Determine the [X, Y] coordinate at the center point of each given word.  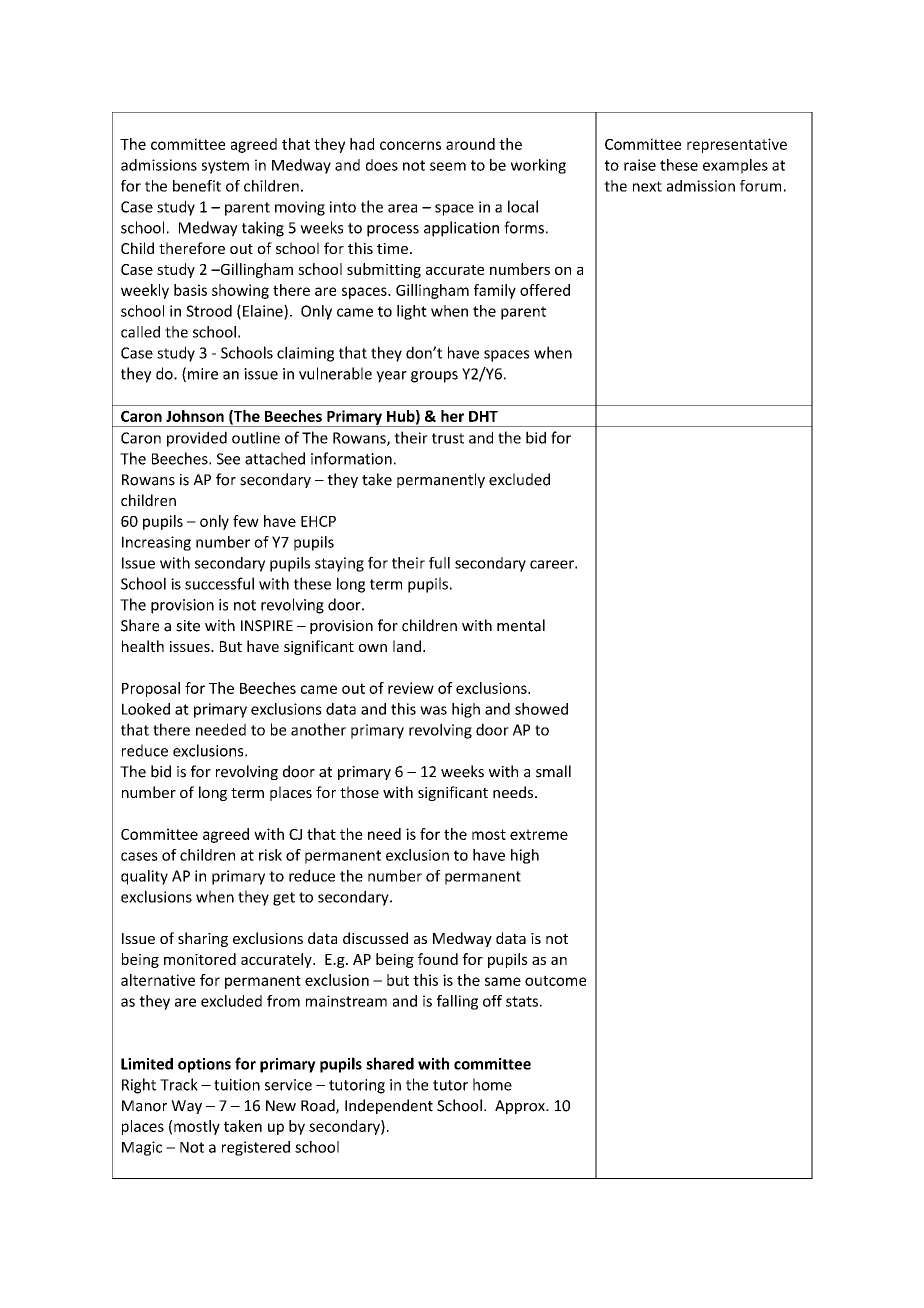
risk [270, 855]
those [359, 792]
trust [448, 438]
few [246, 521]
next [647, 186]
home [492, 1084]
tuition [237, 1085]
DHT [483, 416]
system [225, 167]
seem [448, 166]
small [553, 771]
